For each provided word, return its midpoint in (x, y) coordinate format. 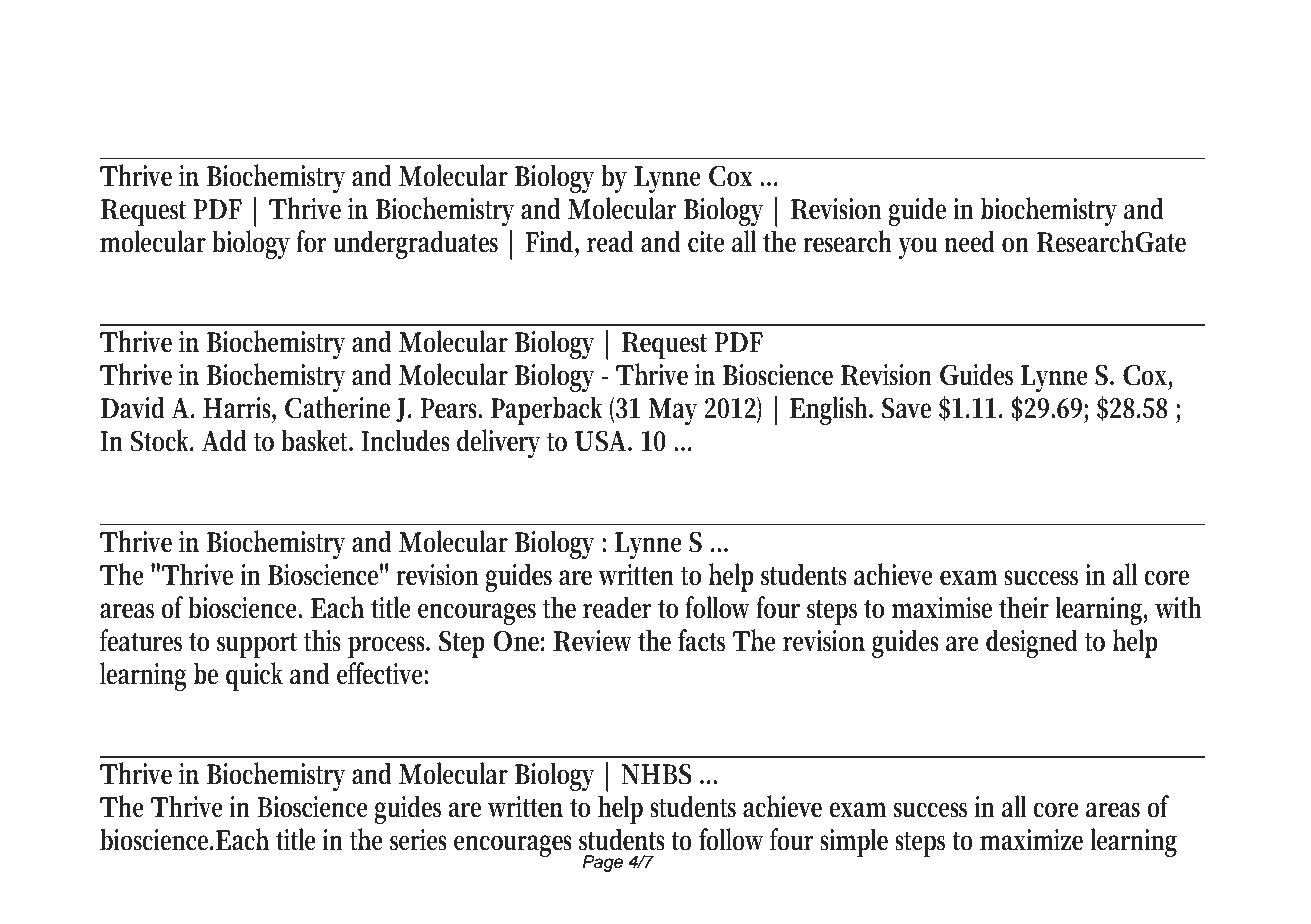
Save (906, 408)
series (418, 840)
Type (205, 57)
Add (224, 440)
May (672, 411)
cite (706, 242)
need (970, 241)
